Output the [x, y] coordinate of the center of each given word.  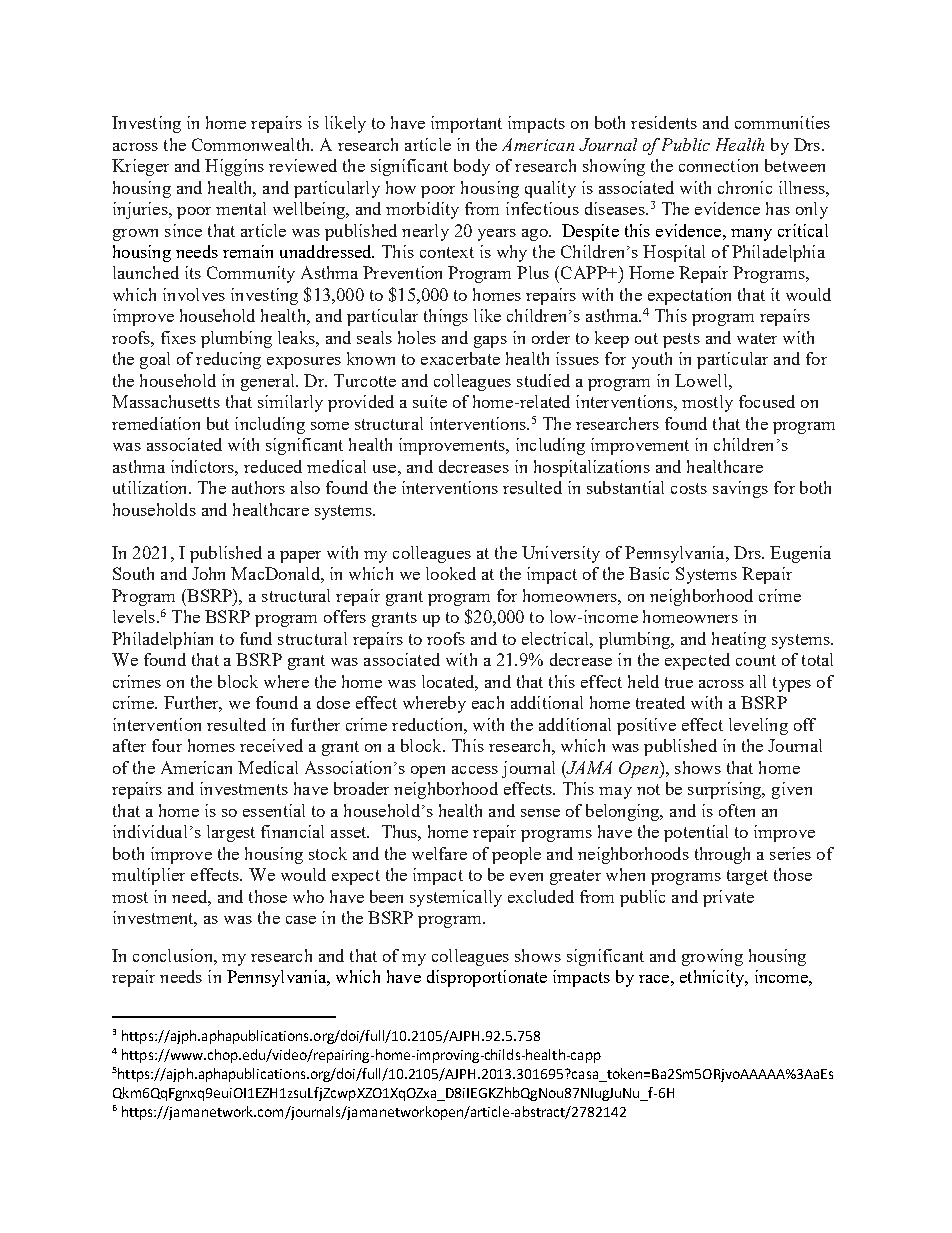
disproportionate [487, 978]
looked [451, 573]
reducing [228, 360]
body [472, 167]
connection [718, 165]
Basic [649, 573]
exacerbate [460, 358]
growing [712, 957]
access [475, 770]
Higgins [234, 167]
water [757, 338]
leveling [758, 726]
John [208, 573]
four [167, 745]
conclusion [174, 955]
